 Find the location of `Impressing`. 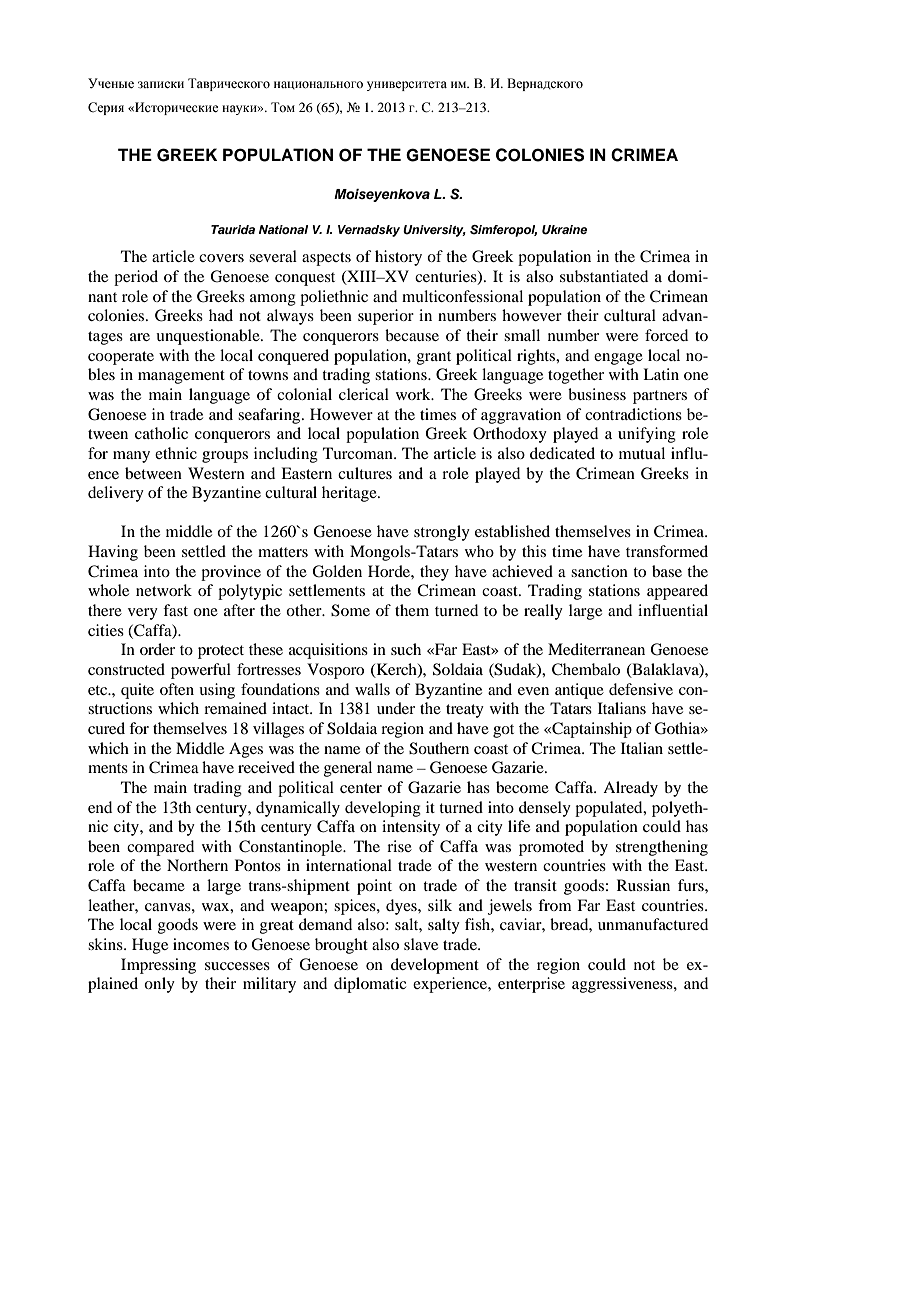

Impressing is located at coordinates (158, 966).
